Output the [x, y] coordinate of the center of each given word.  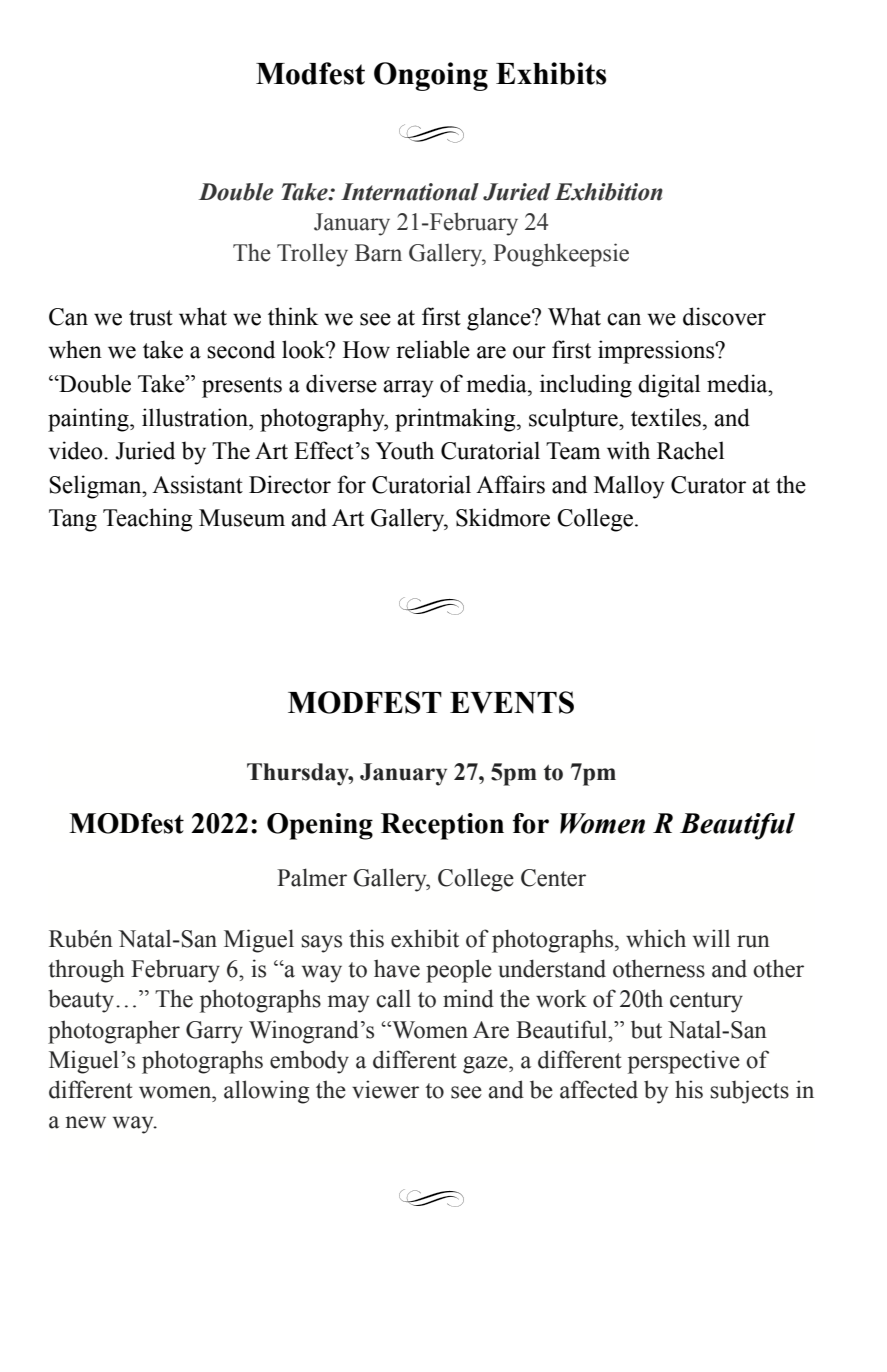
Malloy [629, 487]
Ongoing [431, 76]
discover [724, 316]
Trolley [312, 255]
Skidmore [503, 517]
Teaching [147, 520]
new [85, 1122]
